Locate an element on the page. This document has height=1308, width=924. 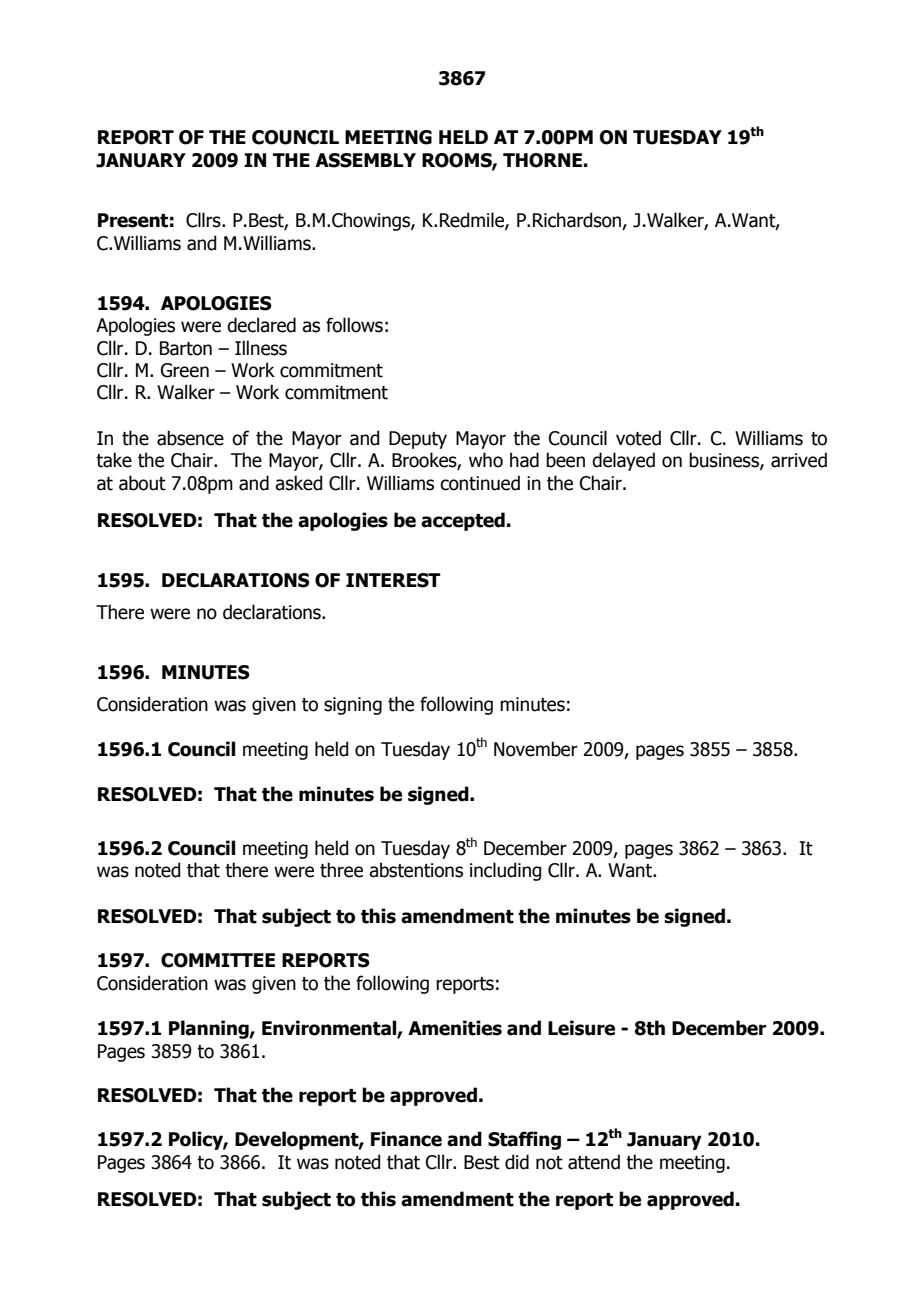
accepted is located at coordinates (463, 521).
